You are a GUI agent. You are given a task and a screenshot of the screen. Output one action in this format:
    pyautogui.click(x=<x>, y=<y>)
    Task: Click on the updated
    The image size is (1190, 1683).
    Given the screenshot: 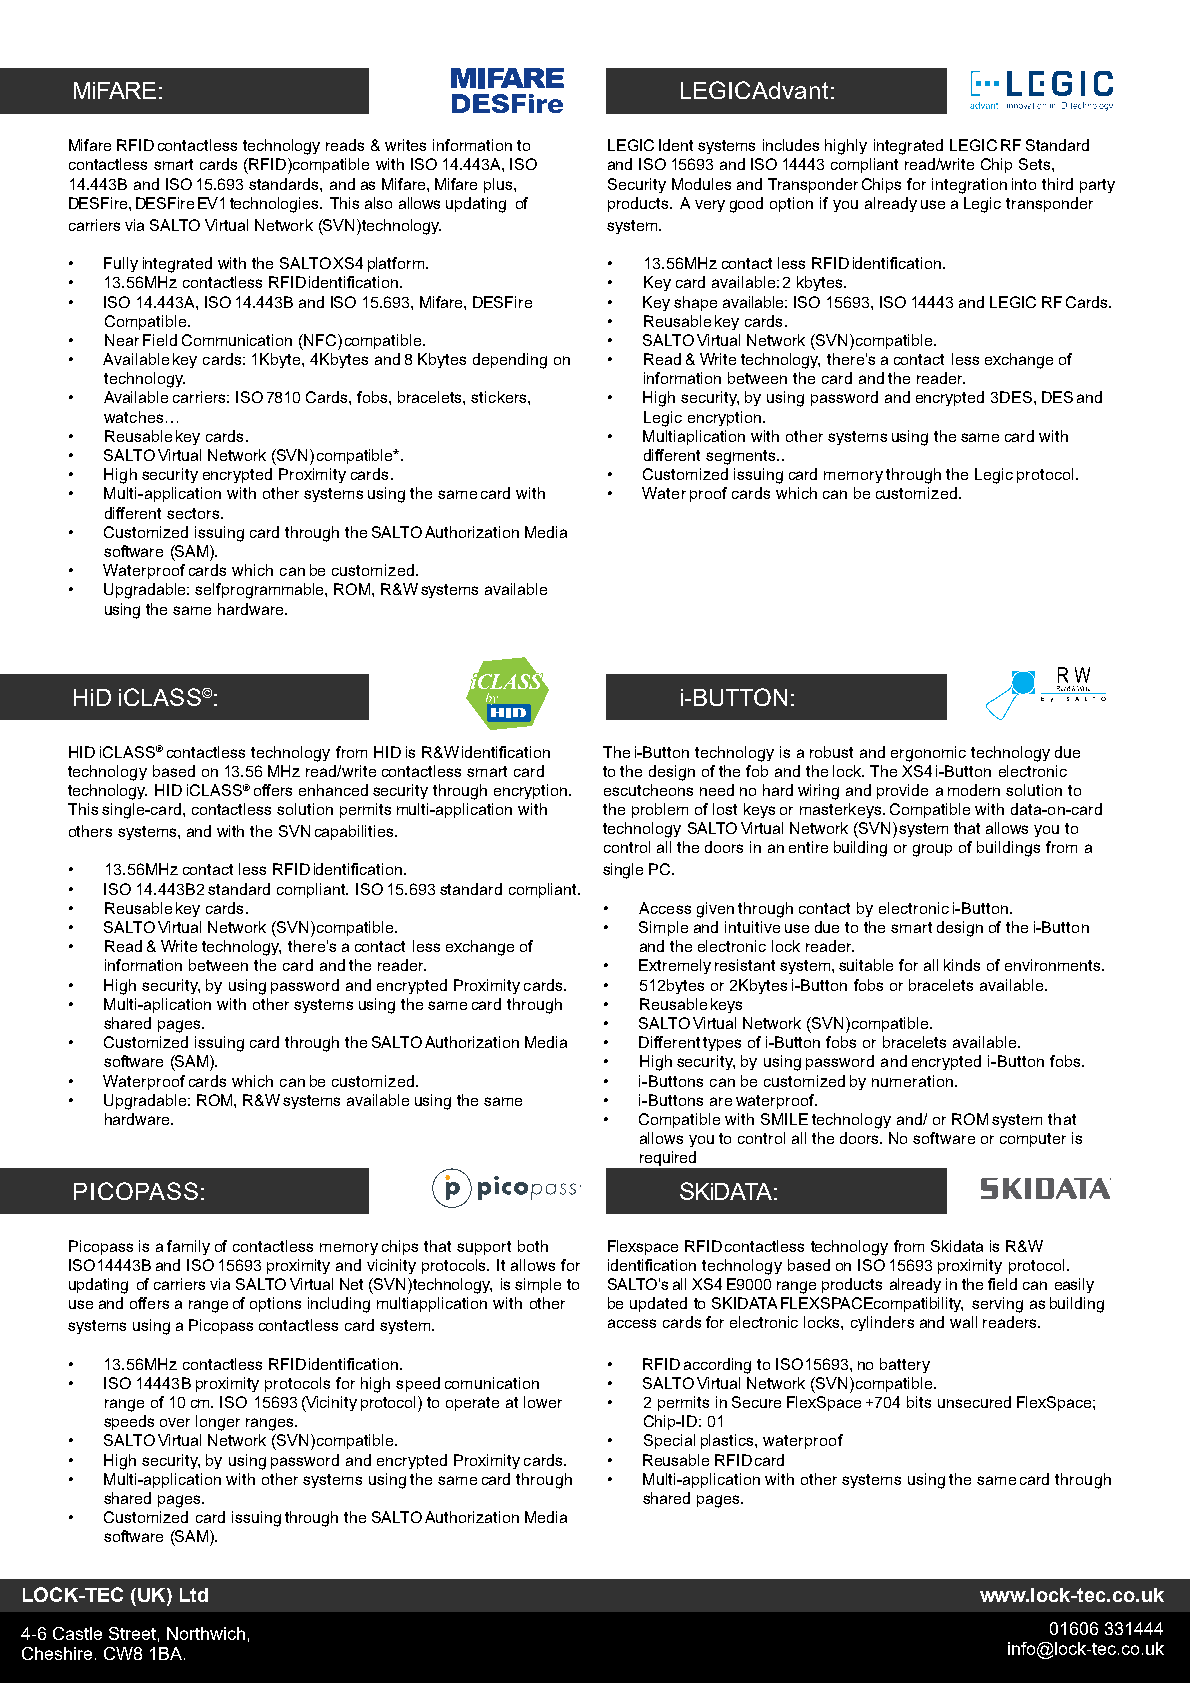 What is the action you would take?
    pyautogui.click(x=658, y=1304)
